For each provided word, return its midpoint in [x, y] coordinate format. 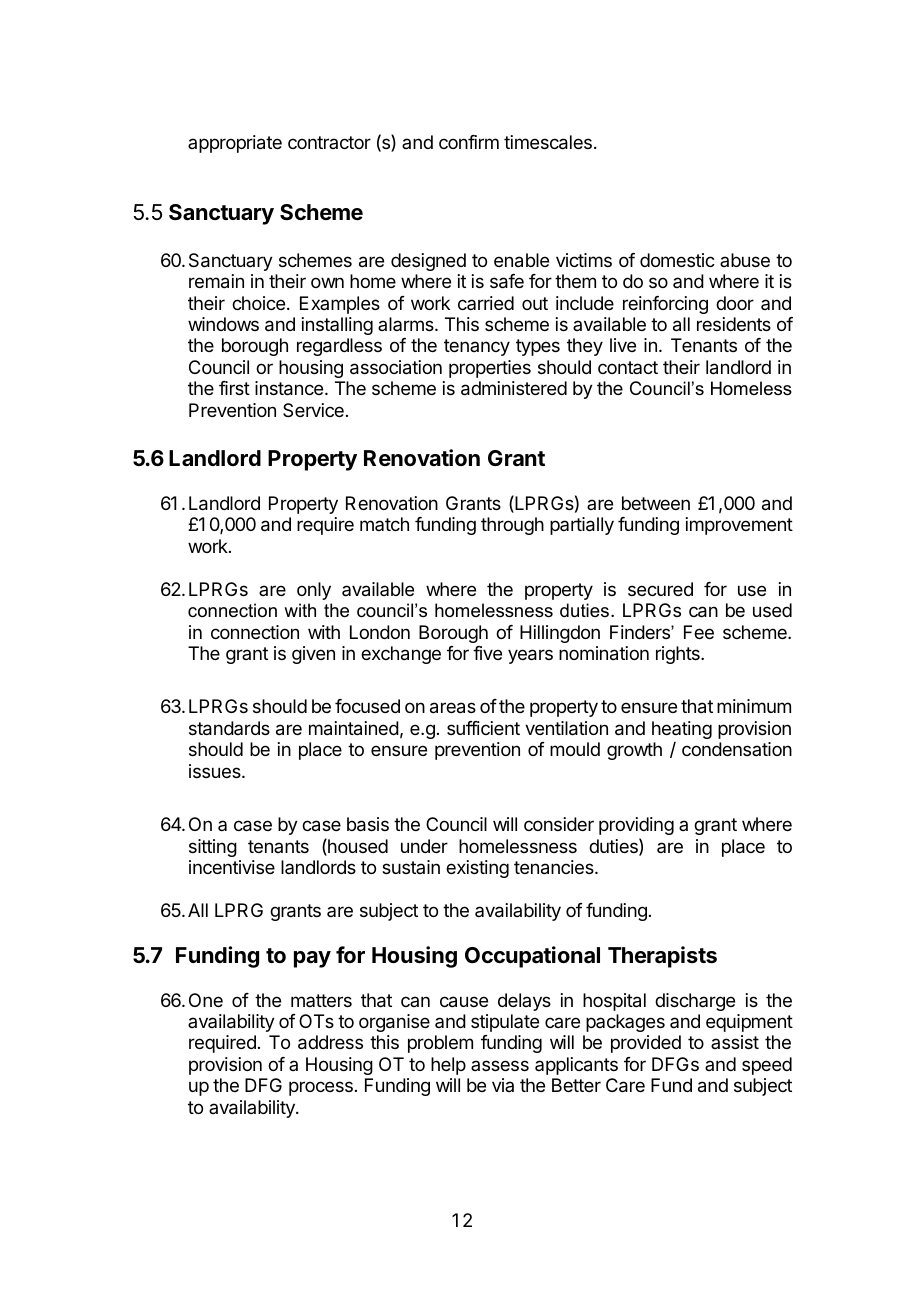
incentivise [232, 867]
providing [636, 828]
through [512, 526]
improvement [739, 526]
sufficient [483, 728]
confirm [469, 142]
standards [229, 728]
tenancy [477, 347]
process [321, 1088]
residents [734, 324]
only [314, 591]
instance [289, 388]
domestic [677, 260]
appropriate [235, 144]
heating [682, 730]
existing [477, 869]
